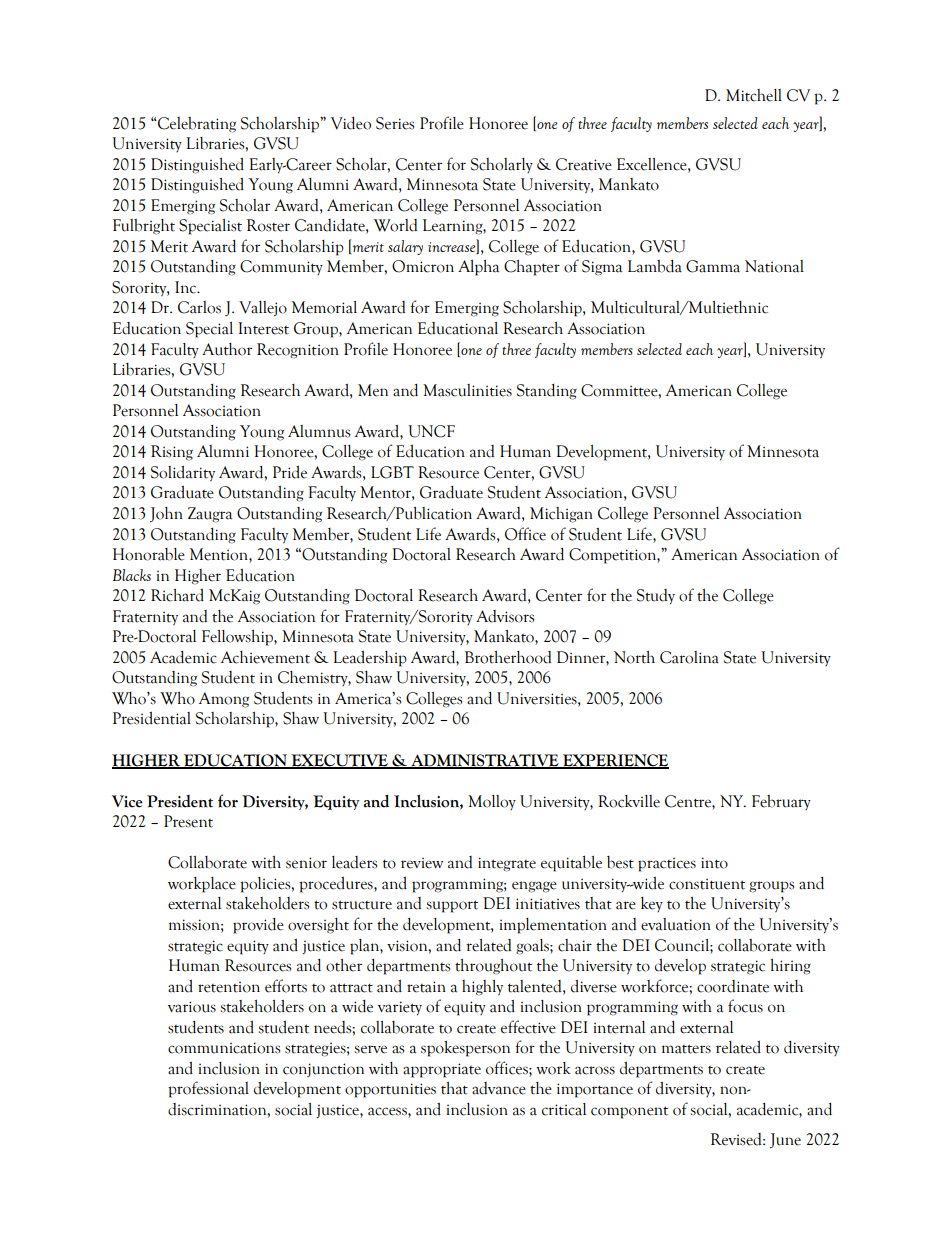  What do you see at coordinates (499, 1088) in the document?
I see `advance` at bounding box center [499, 1088].
